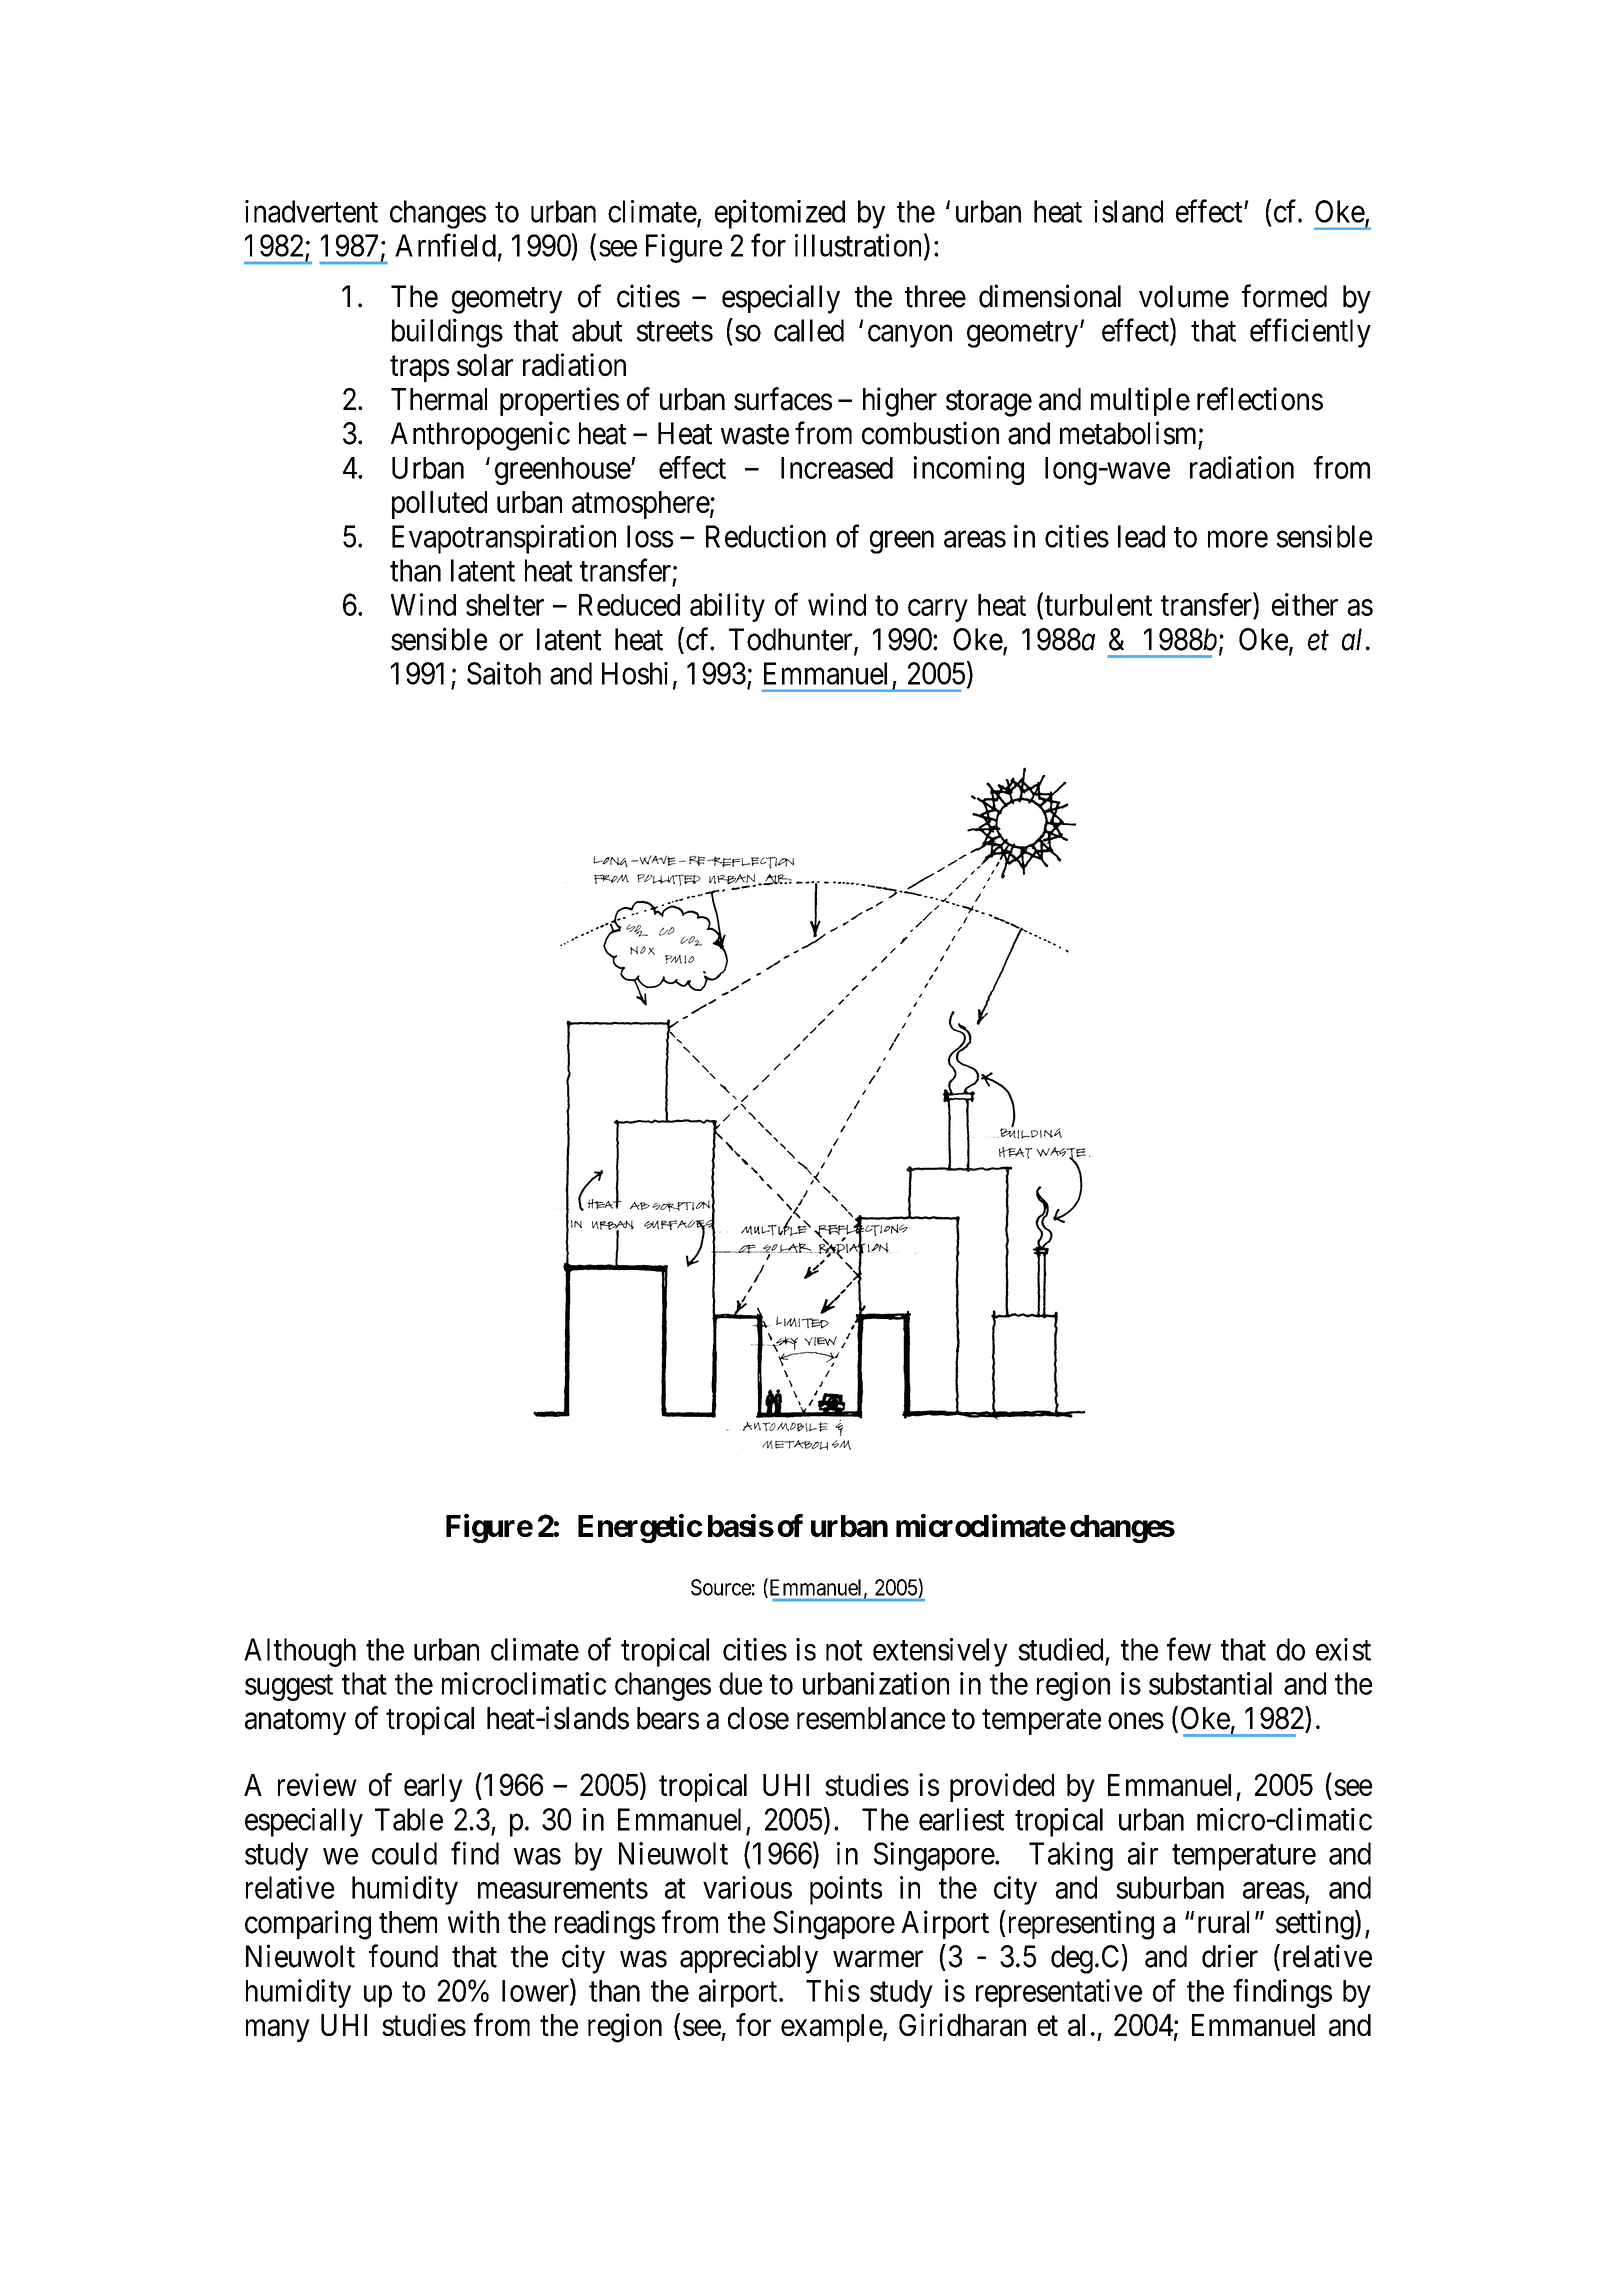 The image size is (1614, 2283). What do you see at coordinates (938, 610) in the document?
I see `carry` at bounding box center [938, 610].
